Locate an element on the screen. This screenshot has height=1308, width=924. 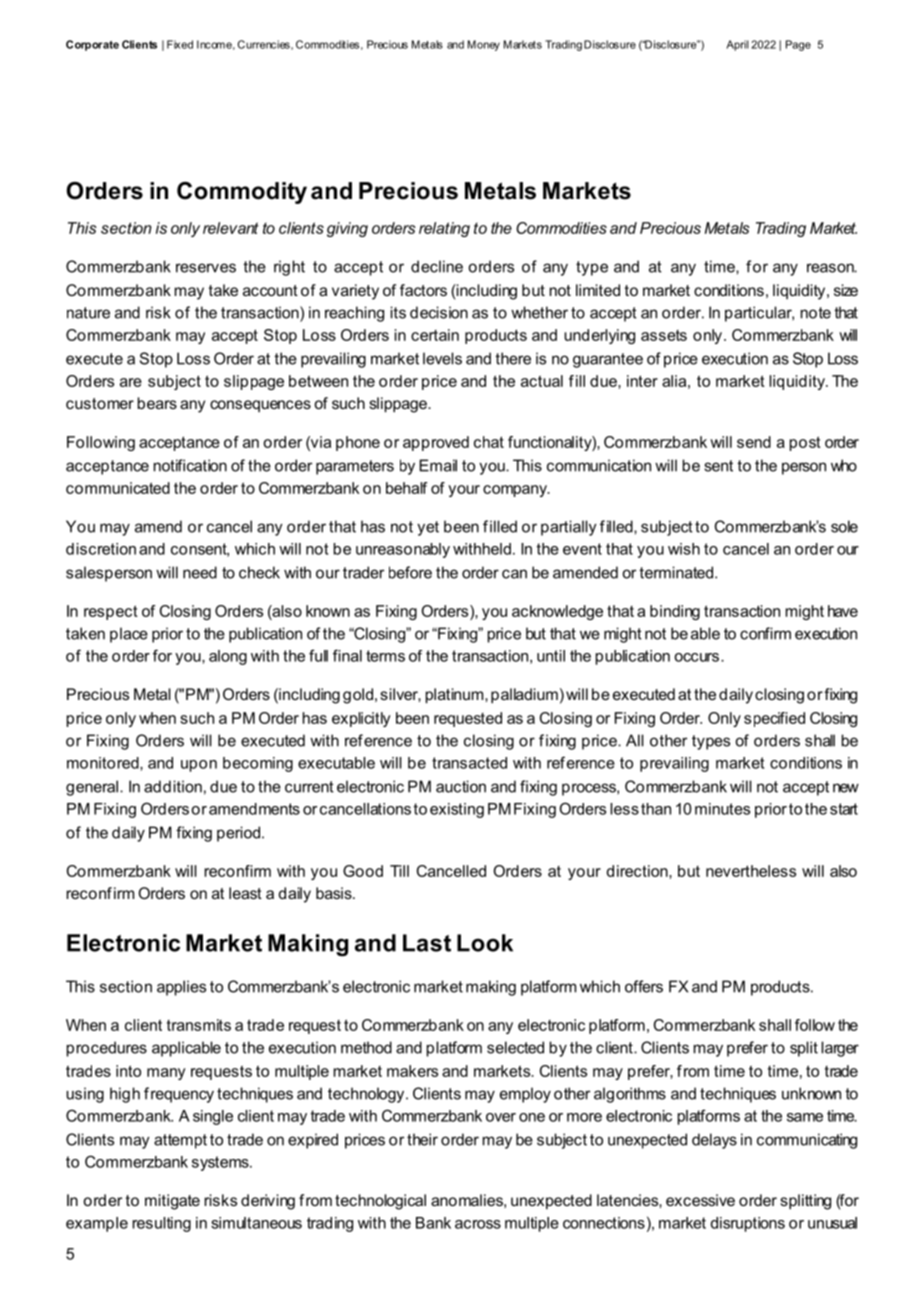
notification is located at coordinates (190, 465).
